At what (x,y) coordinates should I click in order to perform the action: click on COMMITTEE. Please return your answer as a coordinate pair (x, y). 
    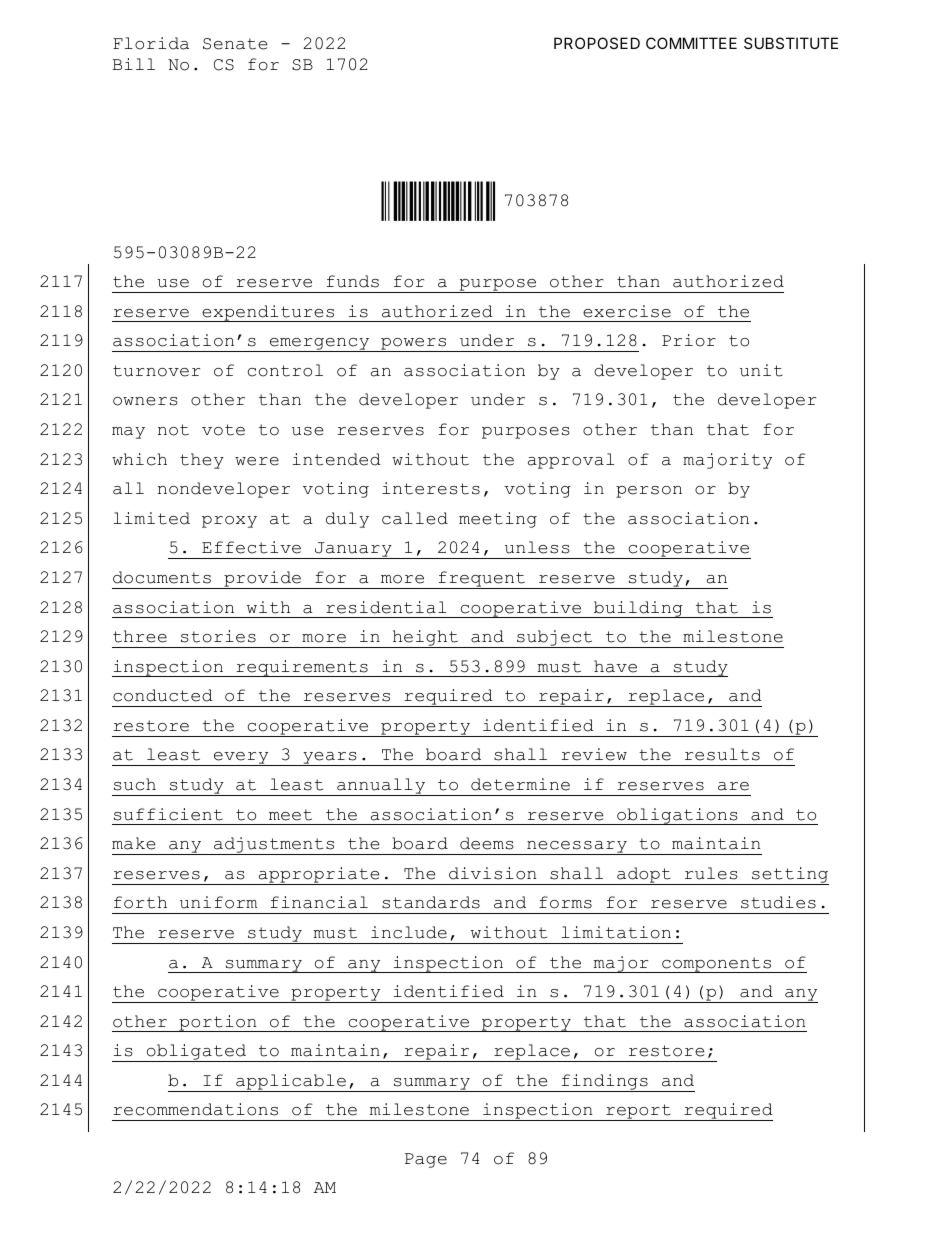
    Looking at the image, I should click on (691, 43).
